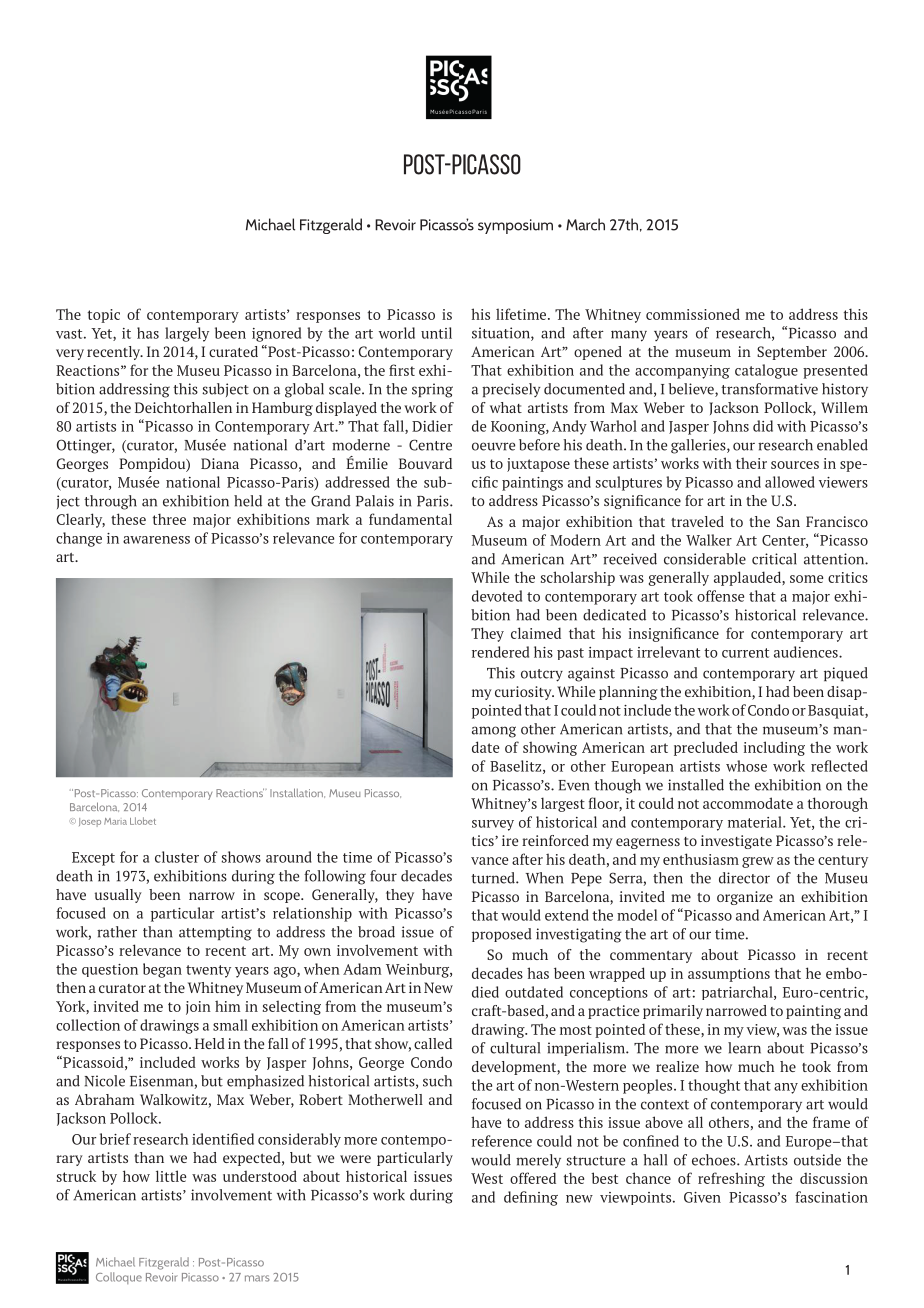 Image resolution: width=924 pixels, height=1308 pixels. Describe the element at coordinates (115, 821) in the image. I see `Maria` at that location.
